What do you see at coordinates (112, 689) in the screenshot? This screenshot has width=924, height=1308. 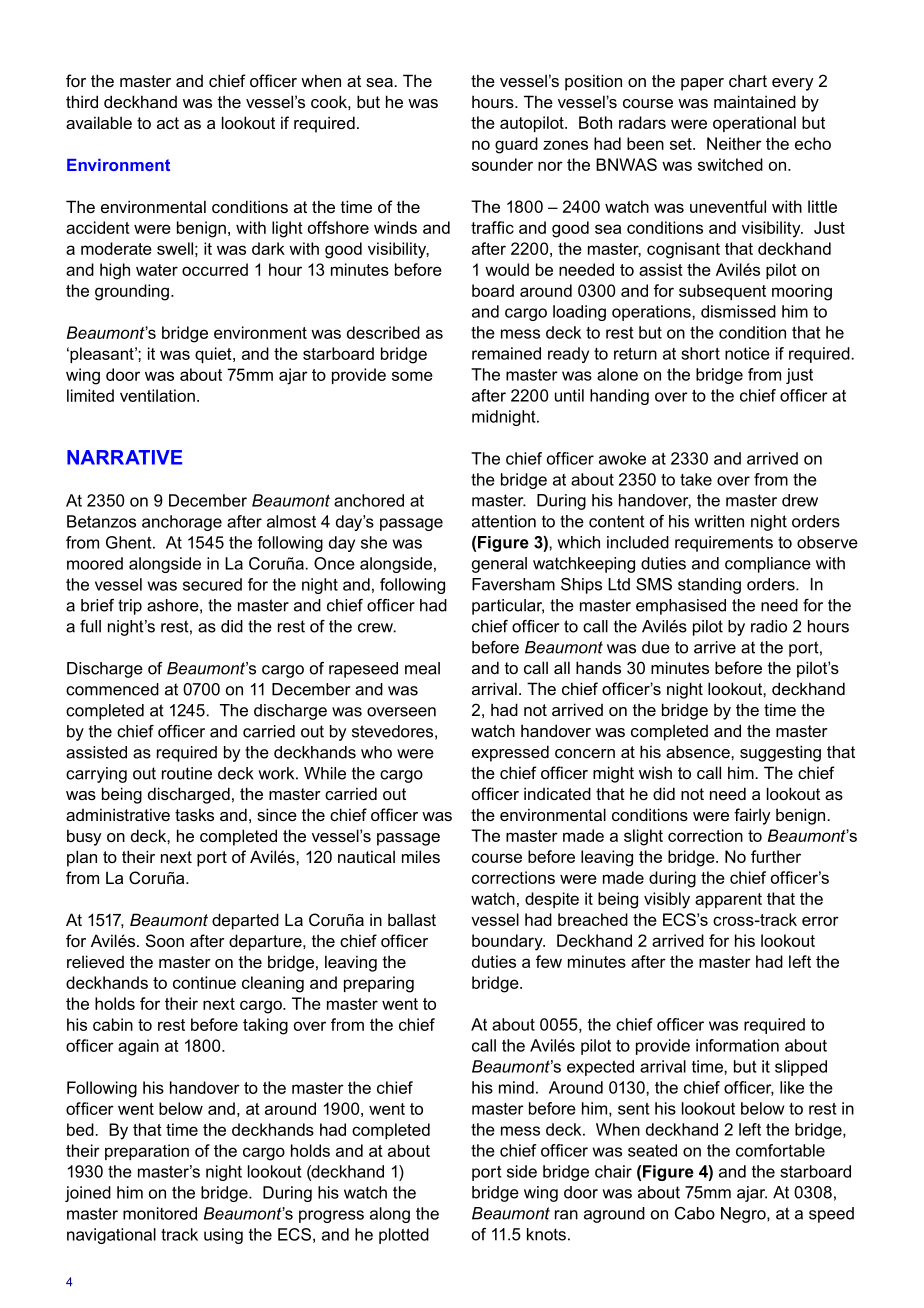 I see `commenced` at bounding box center [112, 689].
